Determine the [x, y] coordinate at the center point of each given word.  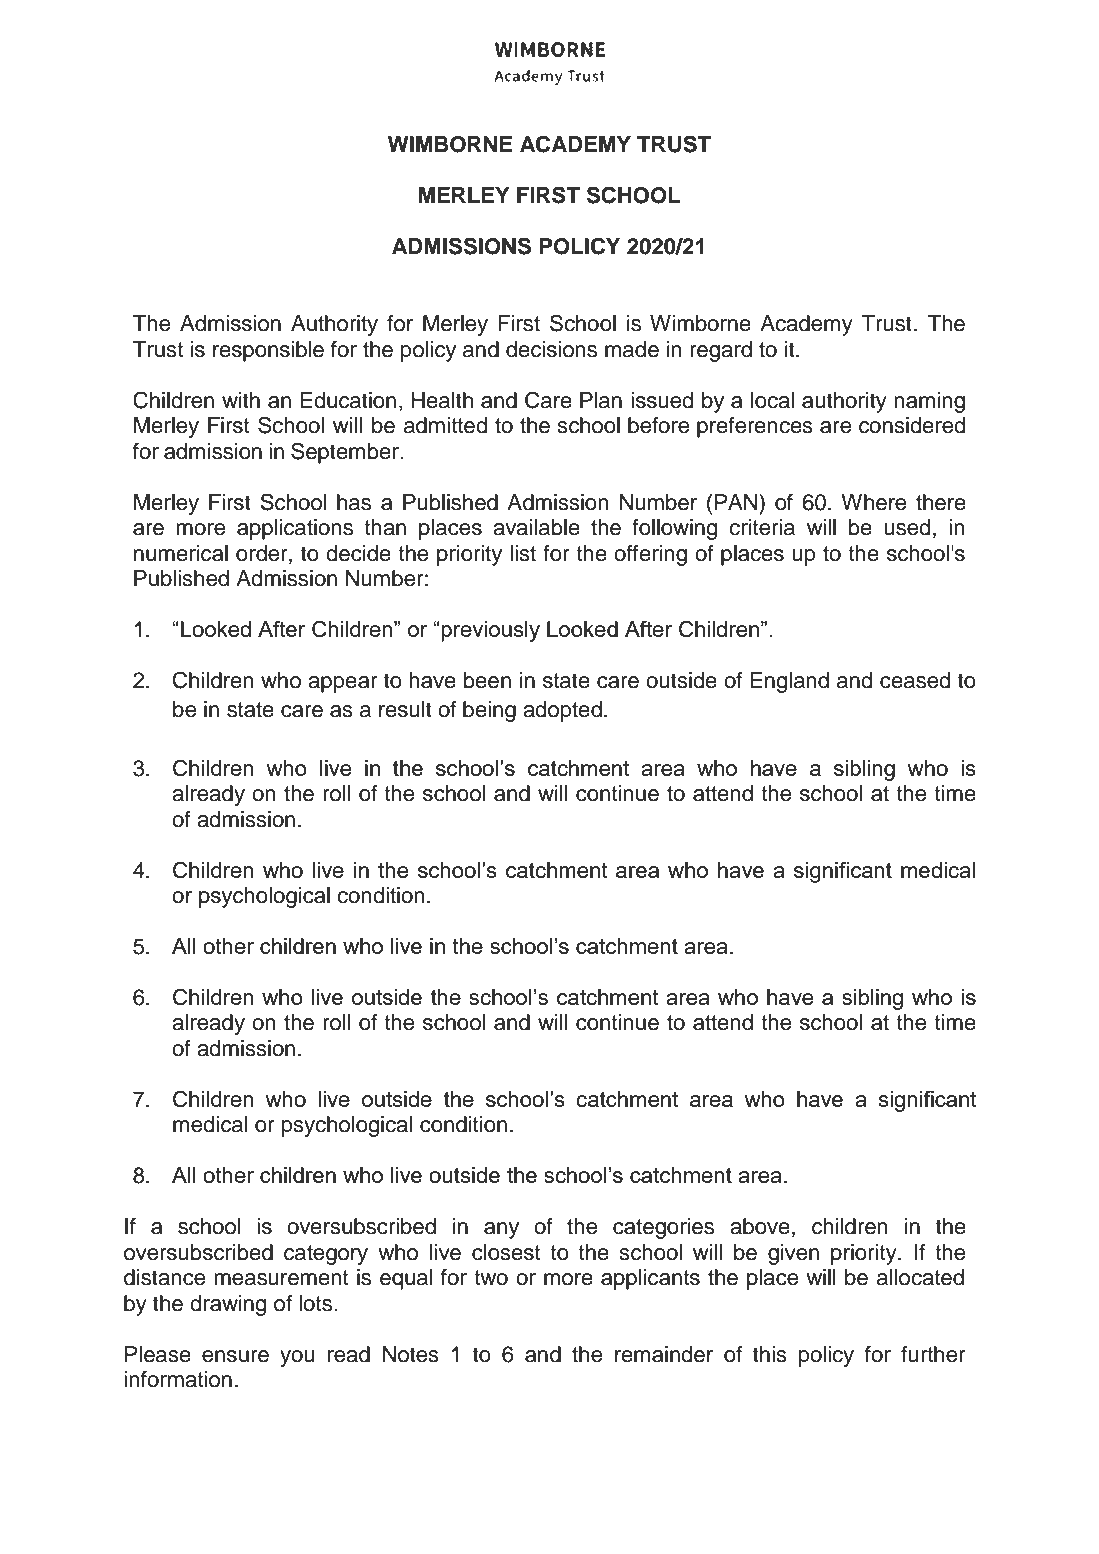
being [489, 711]
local [773, 400]
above [760, 1226]
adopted [562, 711]
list [523, 553]
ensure [235, 1356]
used [907, 527]
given [793, 1254]
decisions [551, 349]
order [263, 553]
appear [343, 684]
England [789, 682]
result [405, 709]
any [501, 1230]
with [241, 400]
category [326, 1255]
